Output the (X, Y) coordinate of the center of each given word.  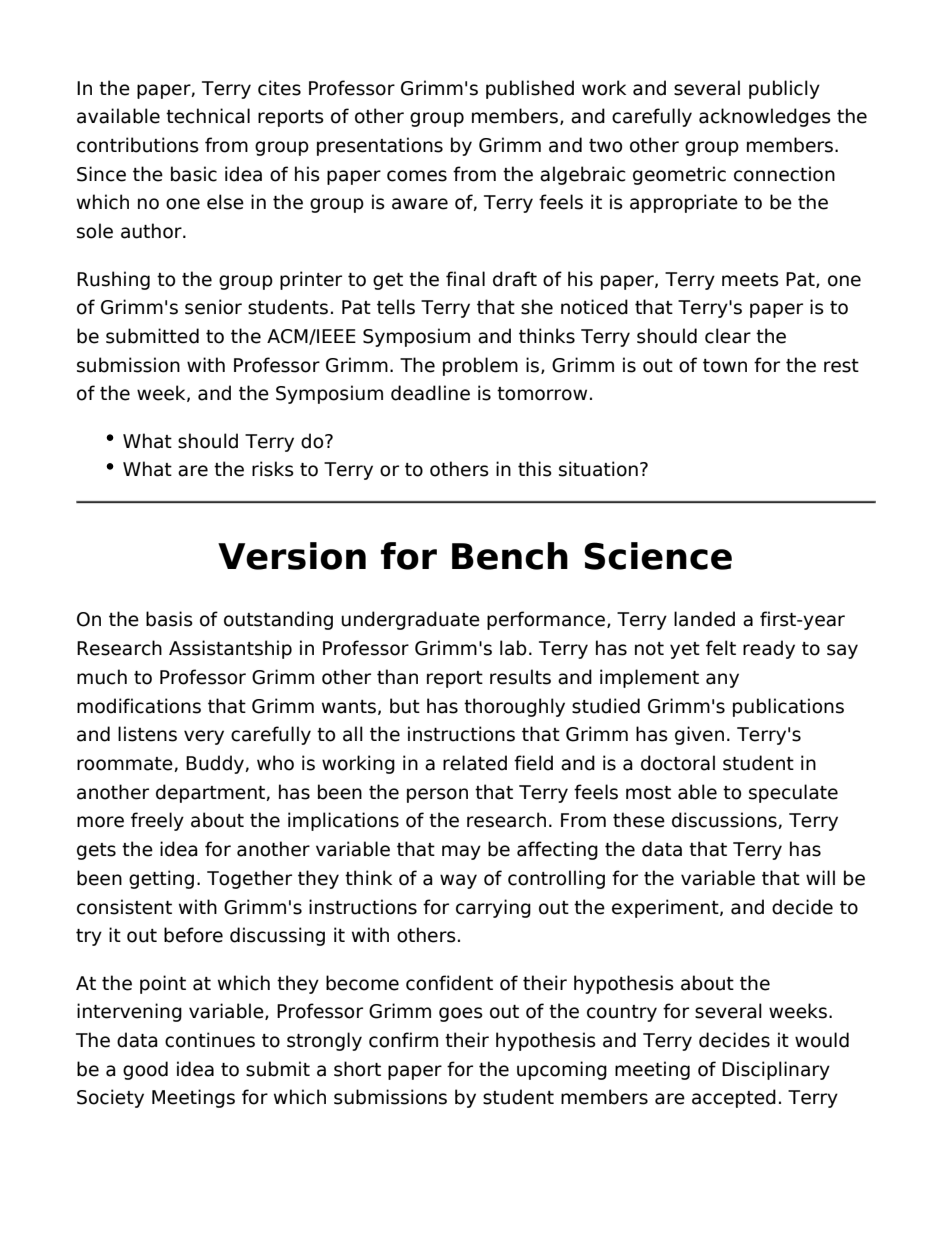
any (722, 680)
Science (658, 556)
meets (750, 280)
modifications (139, 706)
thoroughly (514, 707)
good (145, 1070)
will (820, 877)
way (458, 881)
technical (208, 116)
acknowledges (765, 117)
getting (161, 879)
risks (273, 469)
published (530, 89)
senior (213, 307)
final (465, 279)
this (535, 469)
